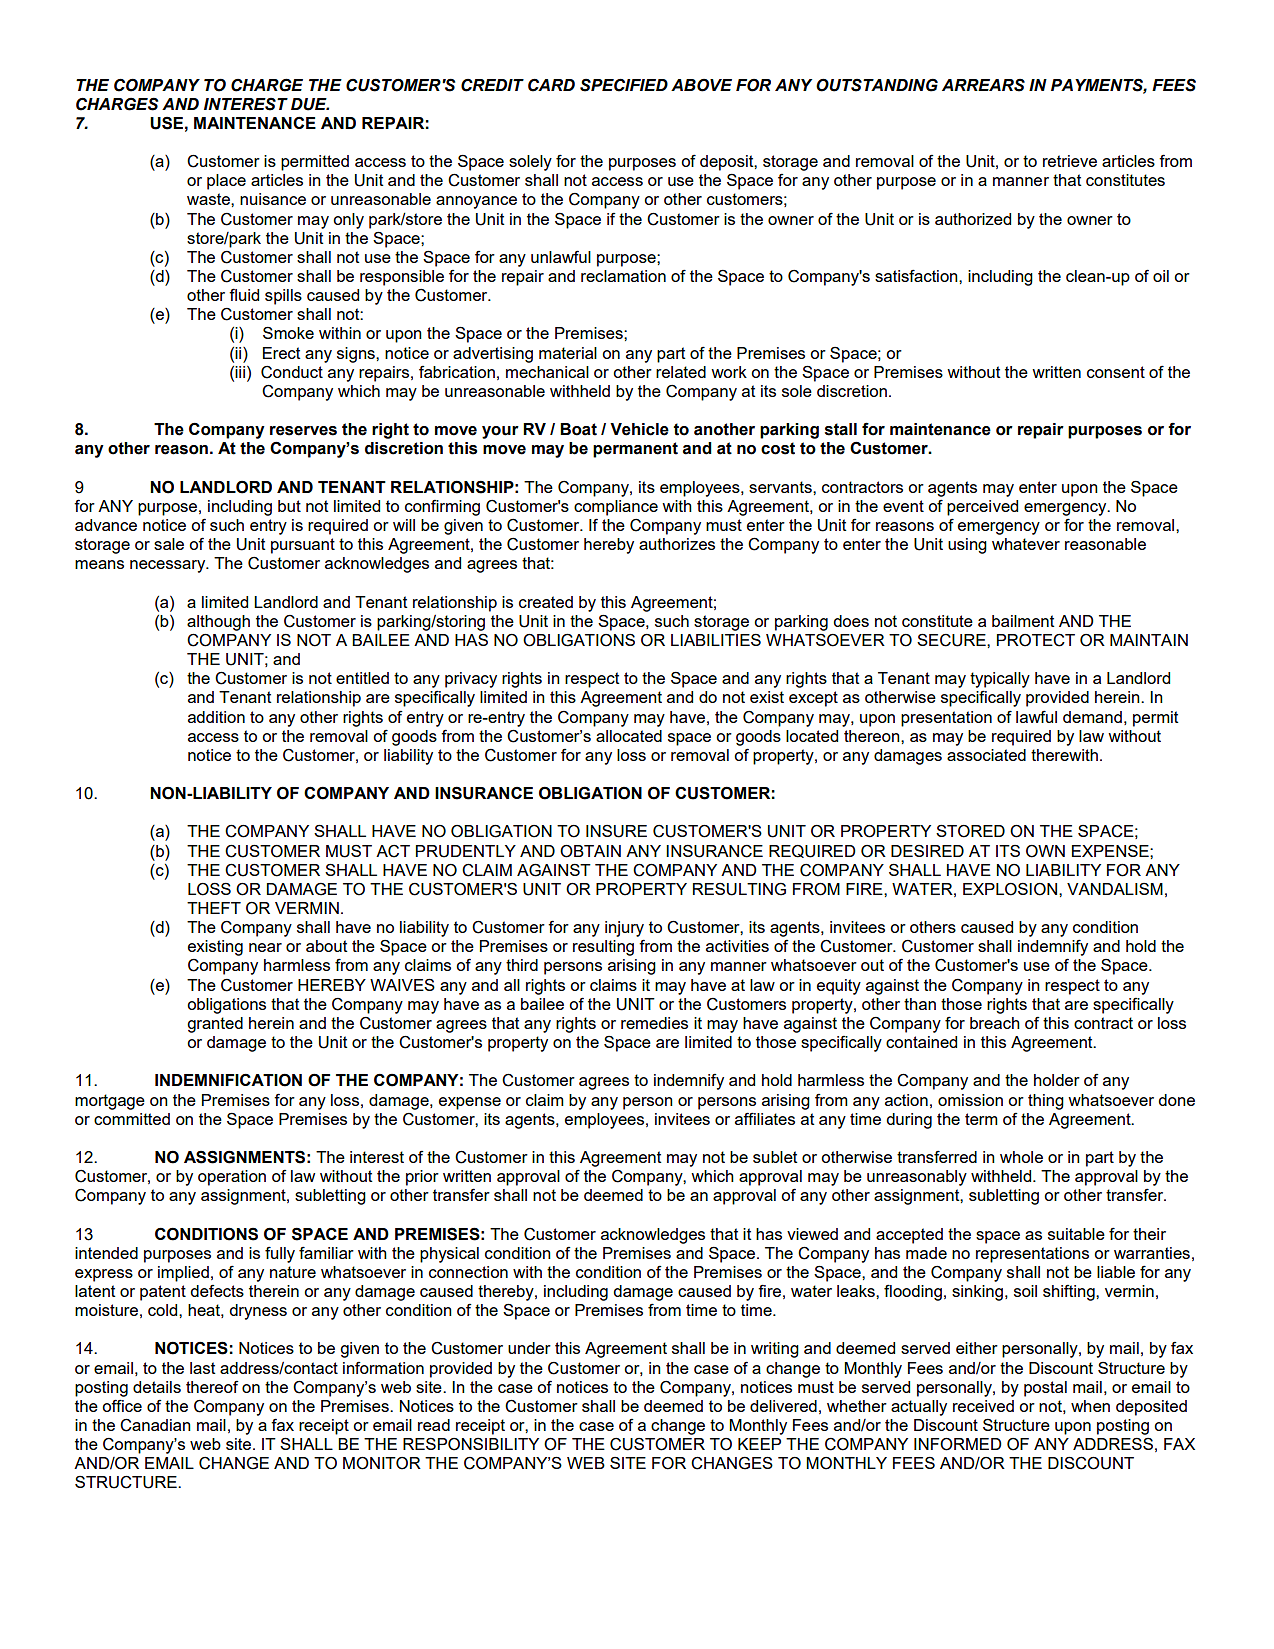  I want to click on perceived, so click(982, 508).
